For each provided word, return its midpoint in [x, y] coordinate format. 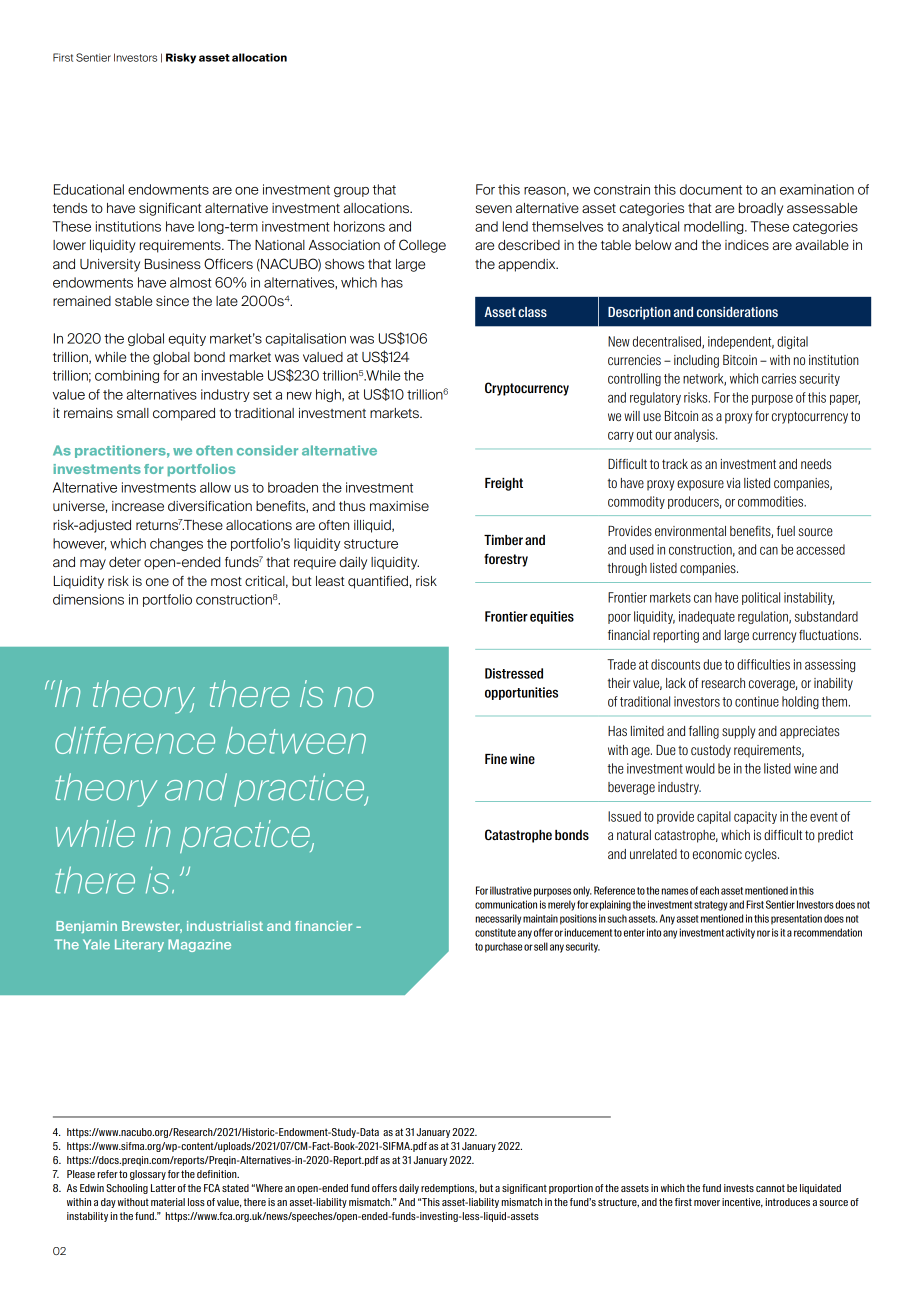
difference [135, 740]
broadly [761, 209]
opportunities [521, 693]
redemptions [449, 1189]
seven [494, 209]
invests [739, 1188]
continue [757, 701]
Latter [163, 1188]
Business [173, 264]
